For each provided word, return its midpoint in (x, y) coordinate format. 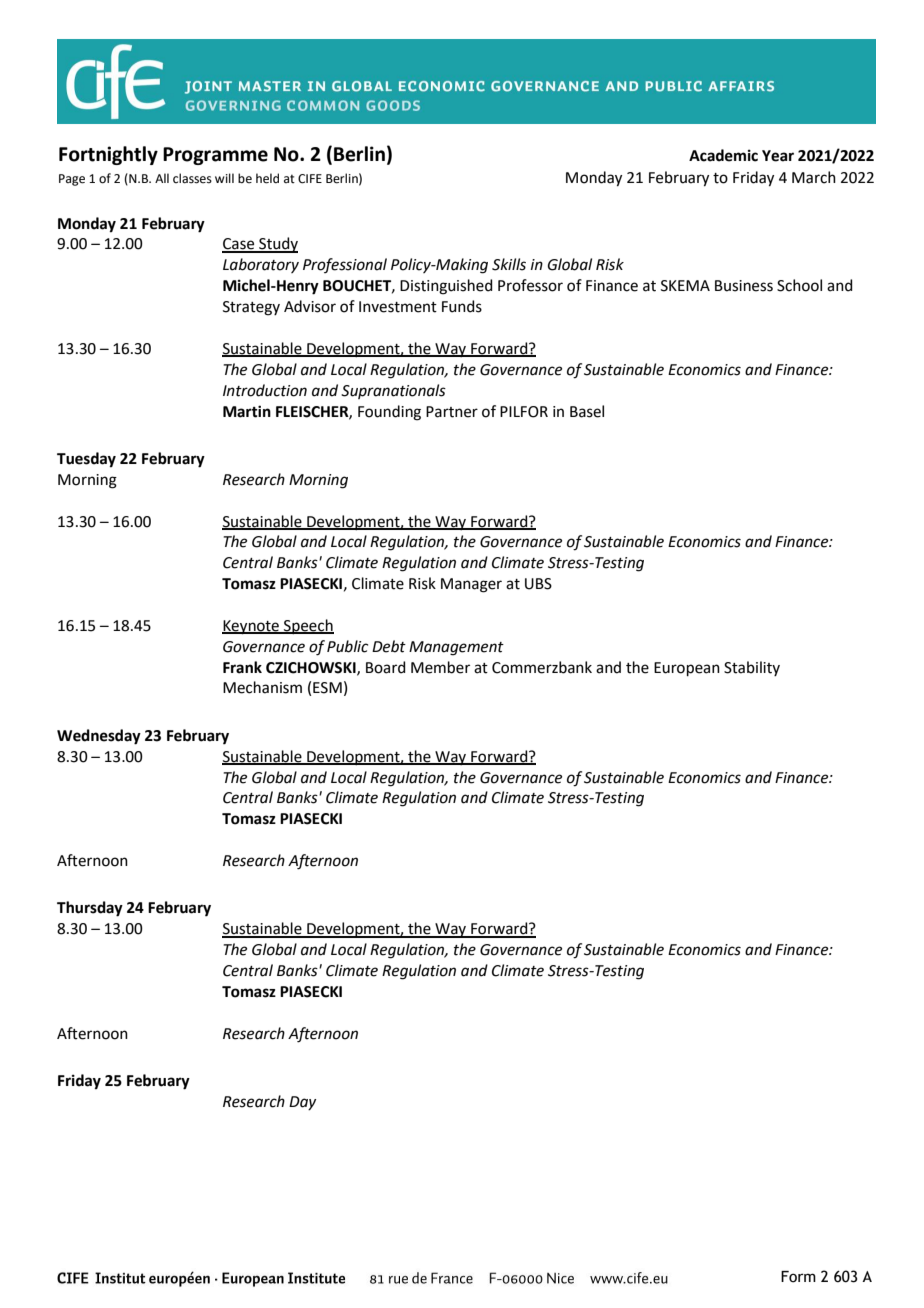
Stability (752, 668)
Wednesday (99, 737)
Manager (471, 585)
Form (798, 1277)
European (687, 669)
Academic (723, 155)
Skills (509, 264)
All (162, 178)
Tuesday (86, 460)
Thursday (90, 909)
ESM (327, 688)
